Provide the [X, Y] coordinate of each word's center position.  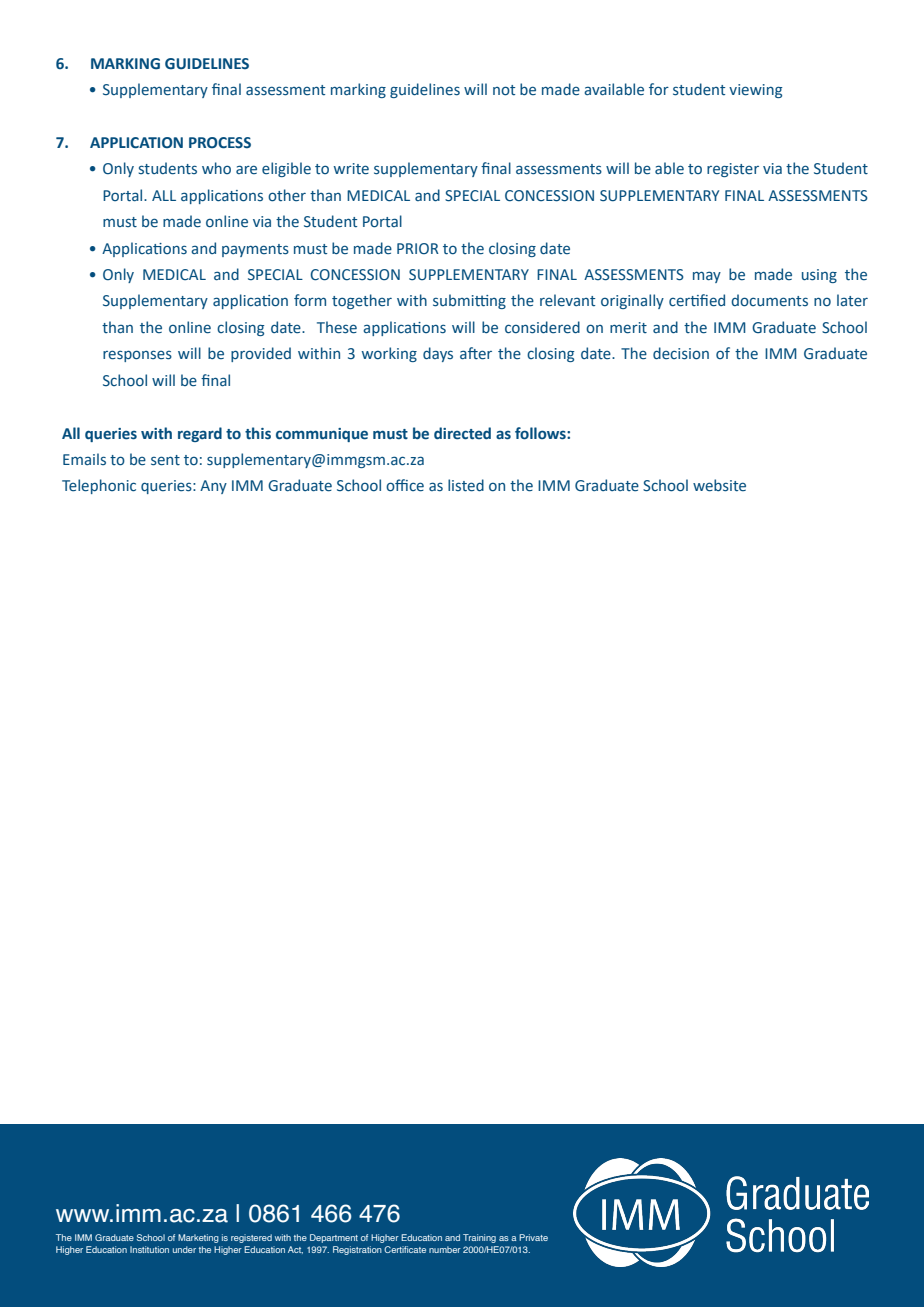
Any [213, 487]
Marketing [198, 1238]
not [504, 90]
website [719, 485]
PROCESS [220, 143]
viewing [756, 91]
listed [466, 485]
